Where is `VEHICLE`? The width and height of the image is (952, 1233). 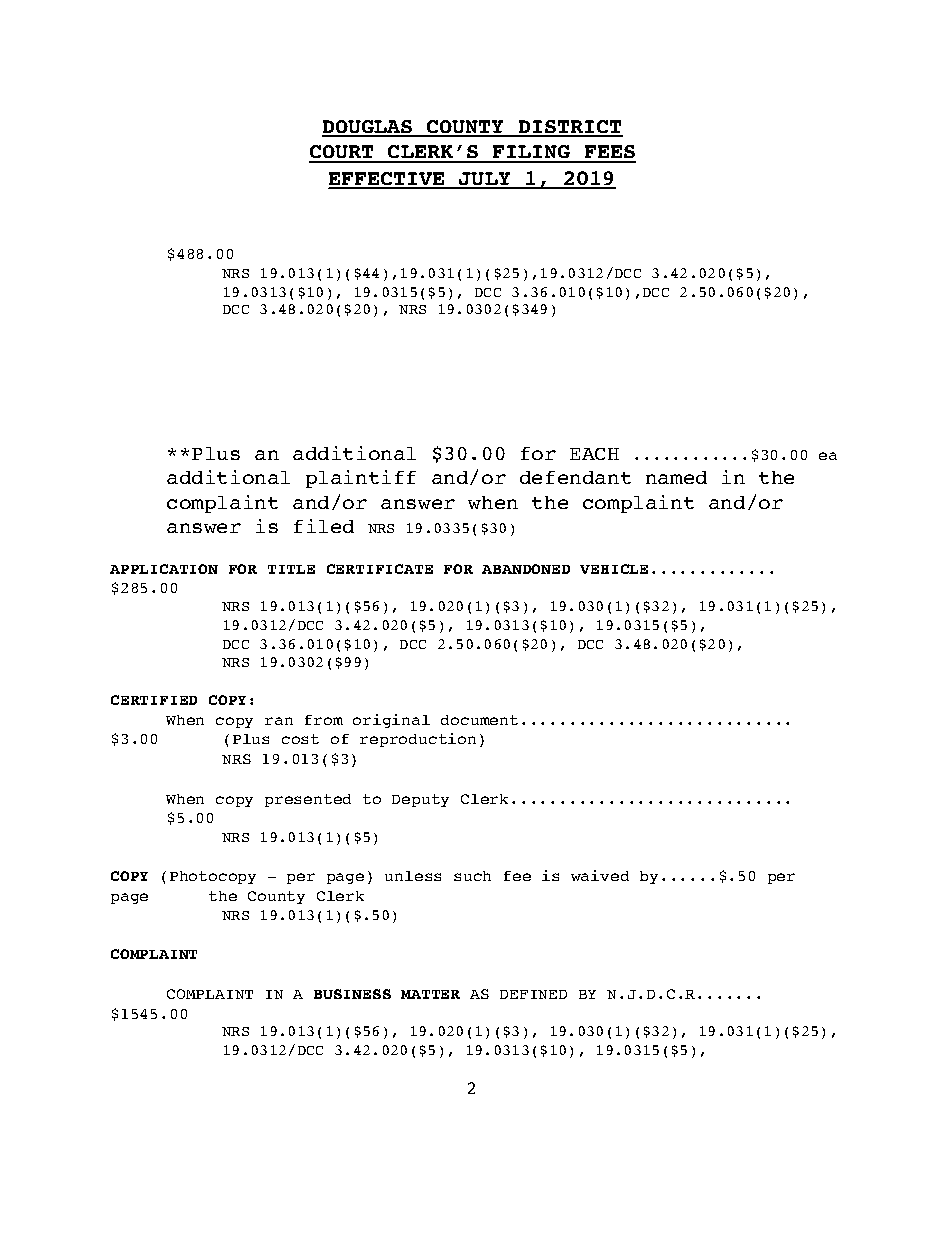
VEHICLE is located at coordinates (614, 569).
